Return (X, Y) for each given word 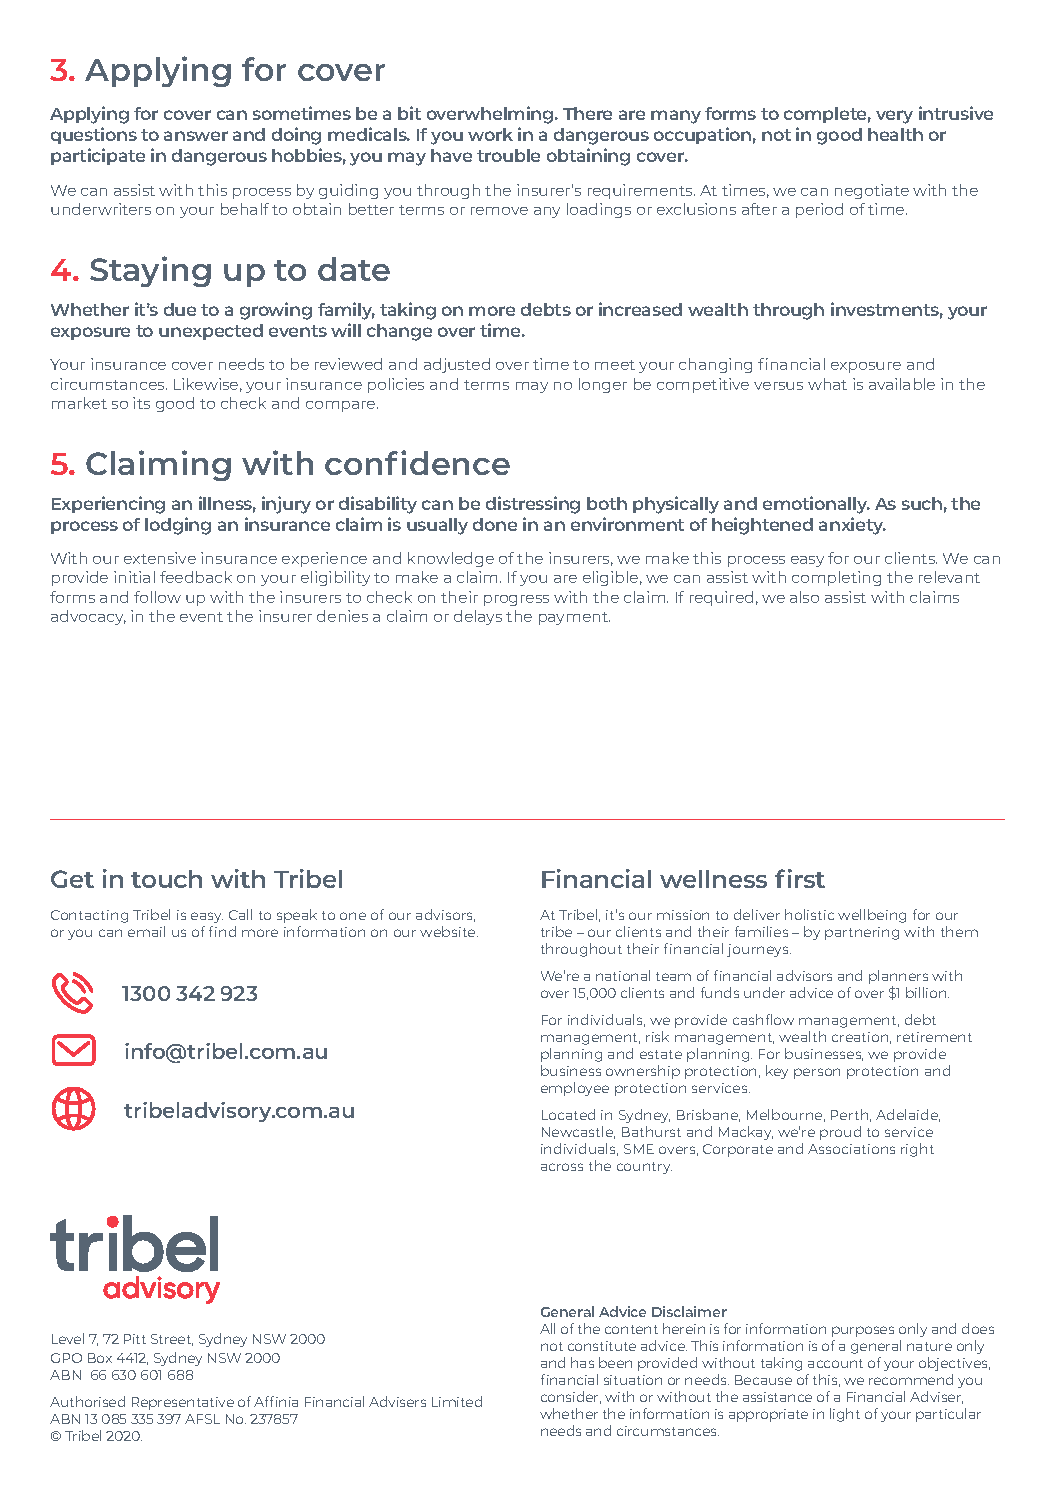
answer (196, 136)
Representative (183, 1403)
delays (478, 617)
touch (166, 879)
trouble (508, 155)
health (895, 134)
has (582, 1362)
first (800, 878)
